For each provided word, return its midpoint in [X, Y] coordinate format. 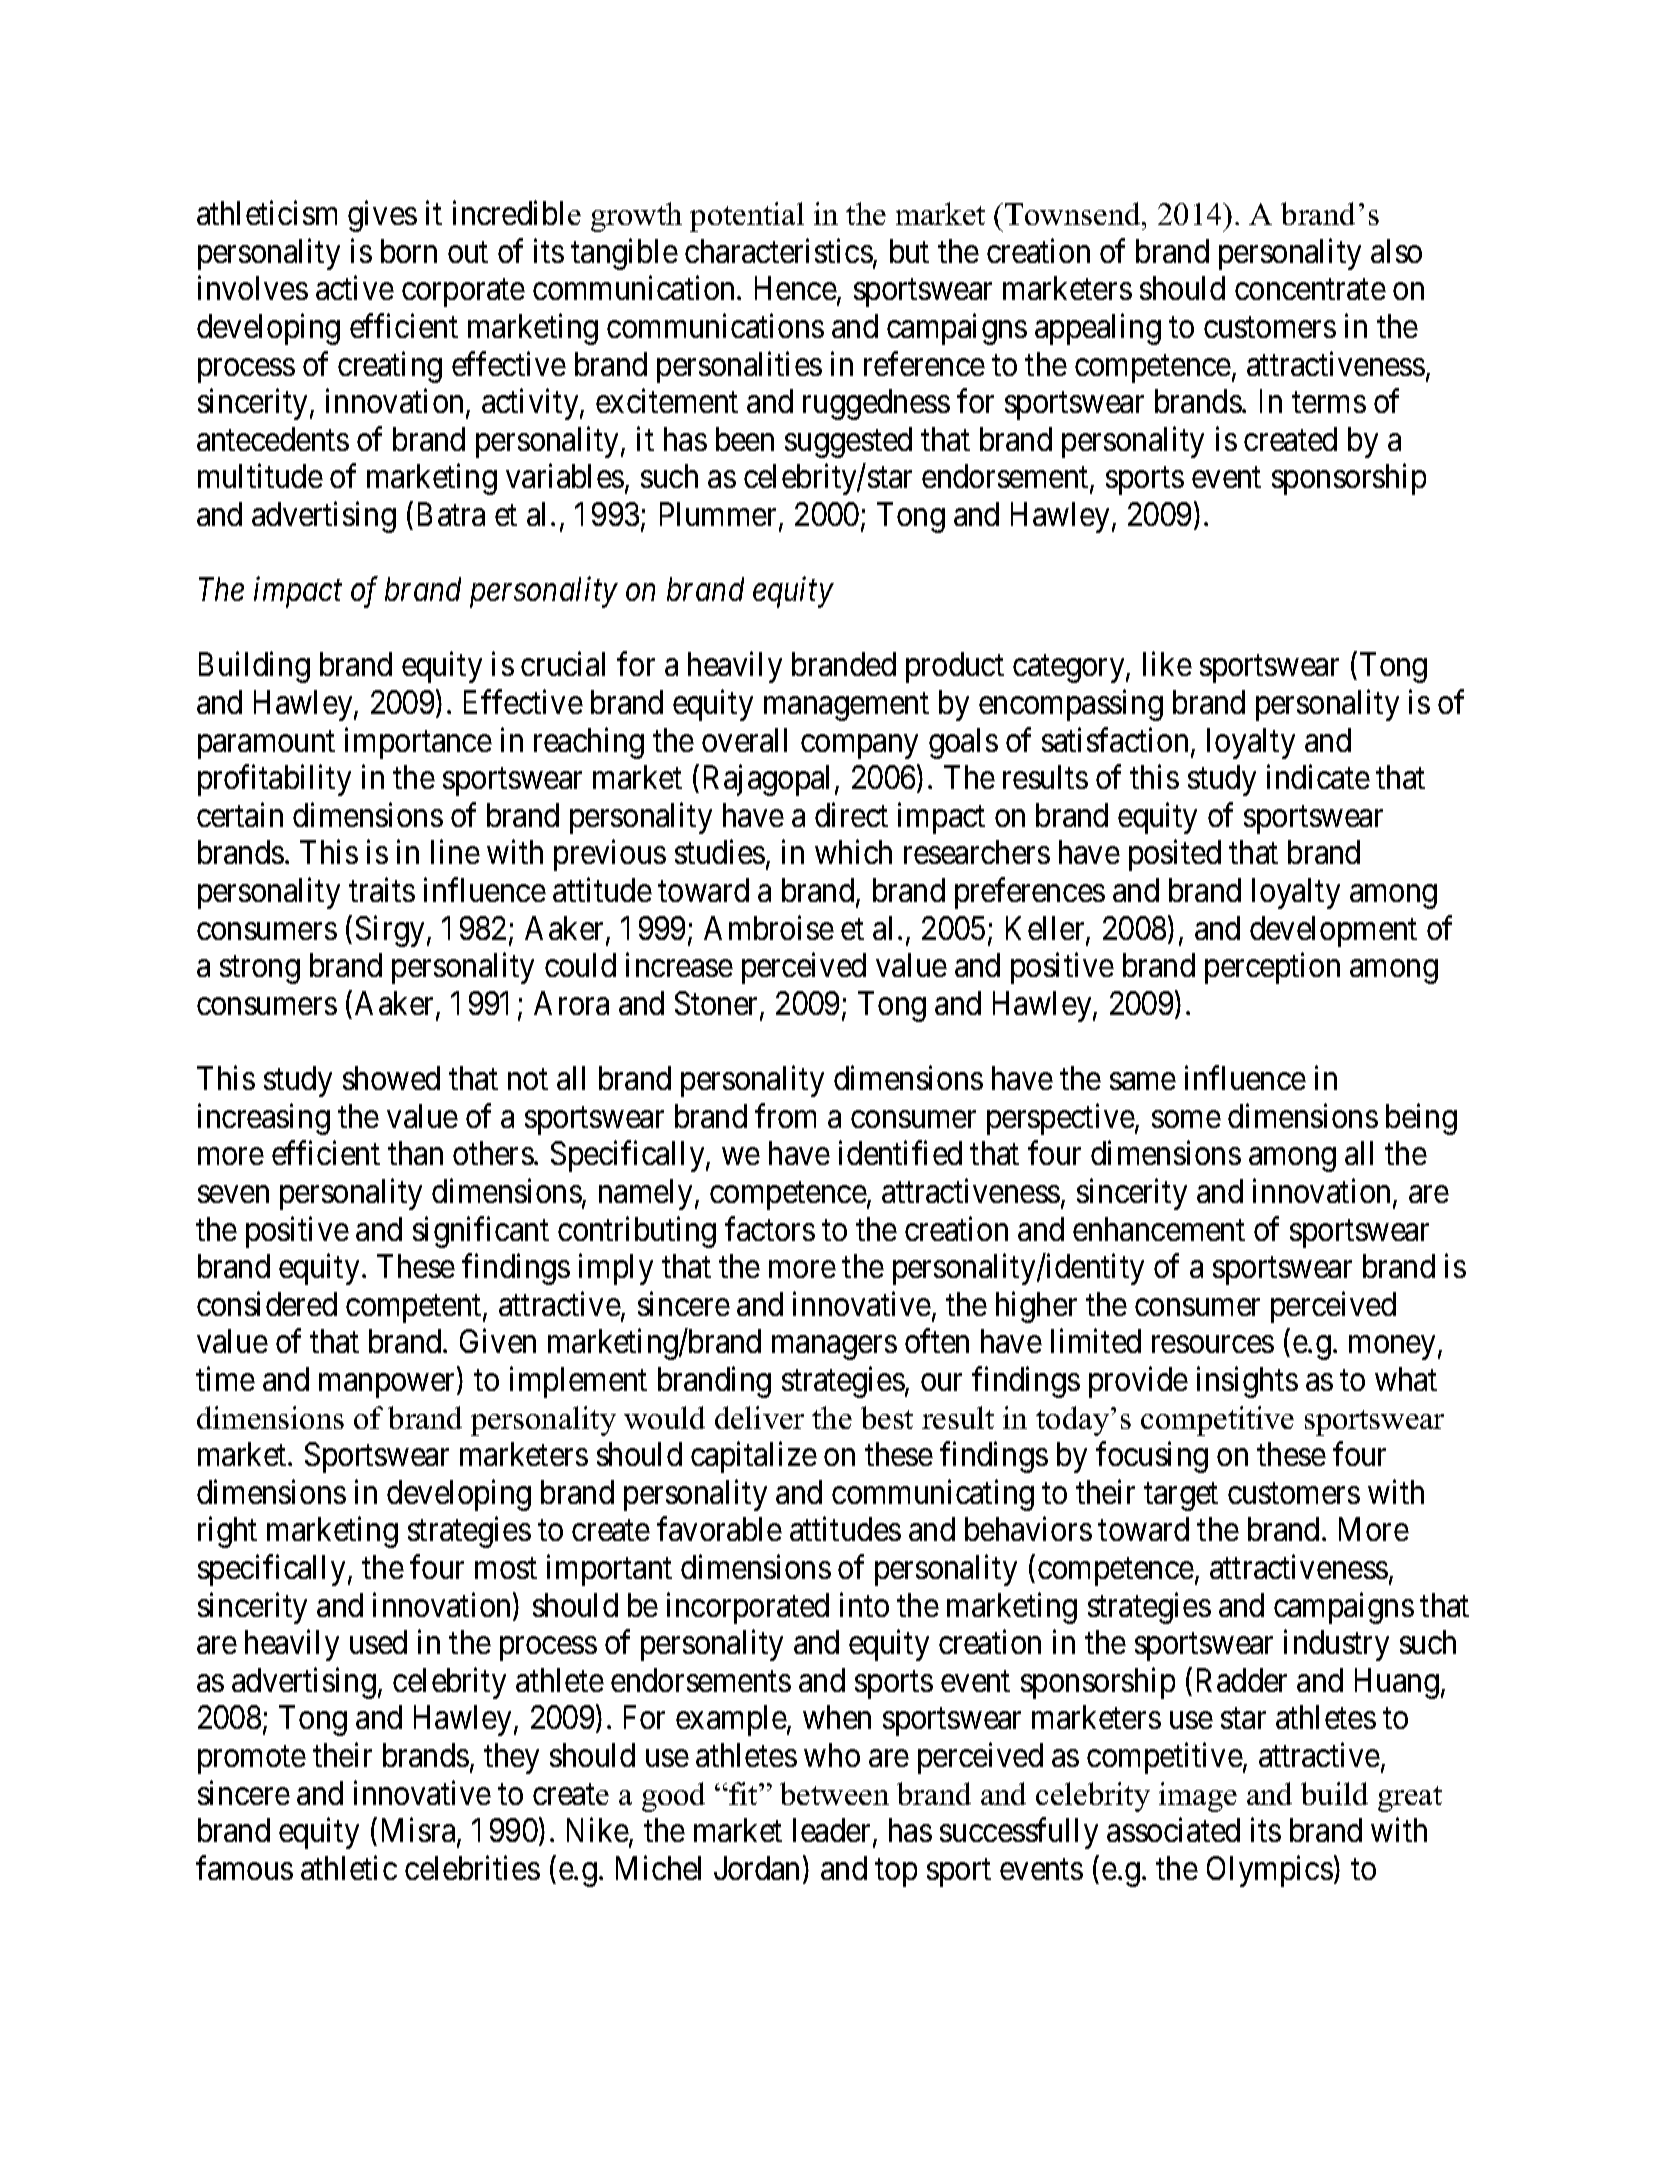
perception [1272, 968]
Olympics [1270, 1871]
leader [833, 1832]
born [409, 251]
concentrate [1310, 289]
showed [391, 1078]
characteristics [779, 250]
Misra [420, 1832]
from [785, 1115]
